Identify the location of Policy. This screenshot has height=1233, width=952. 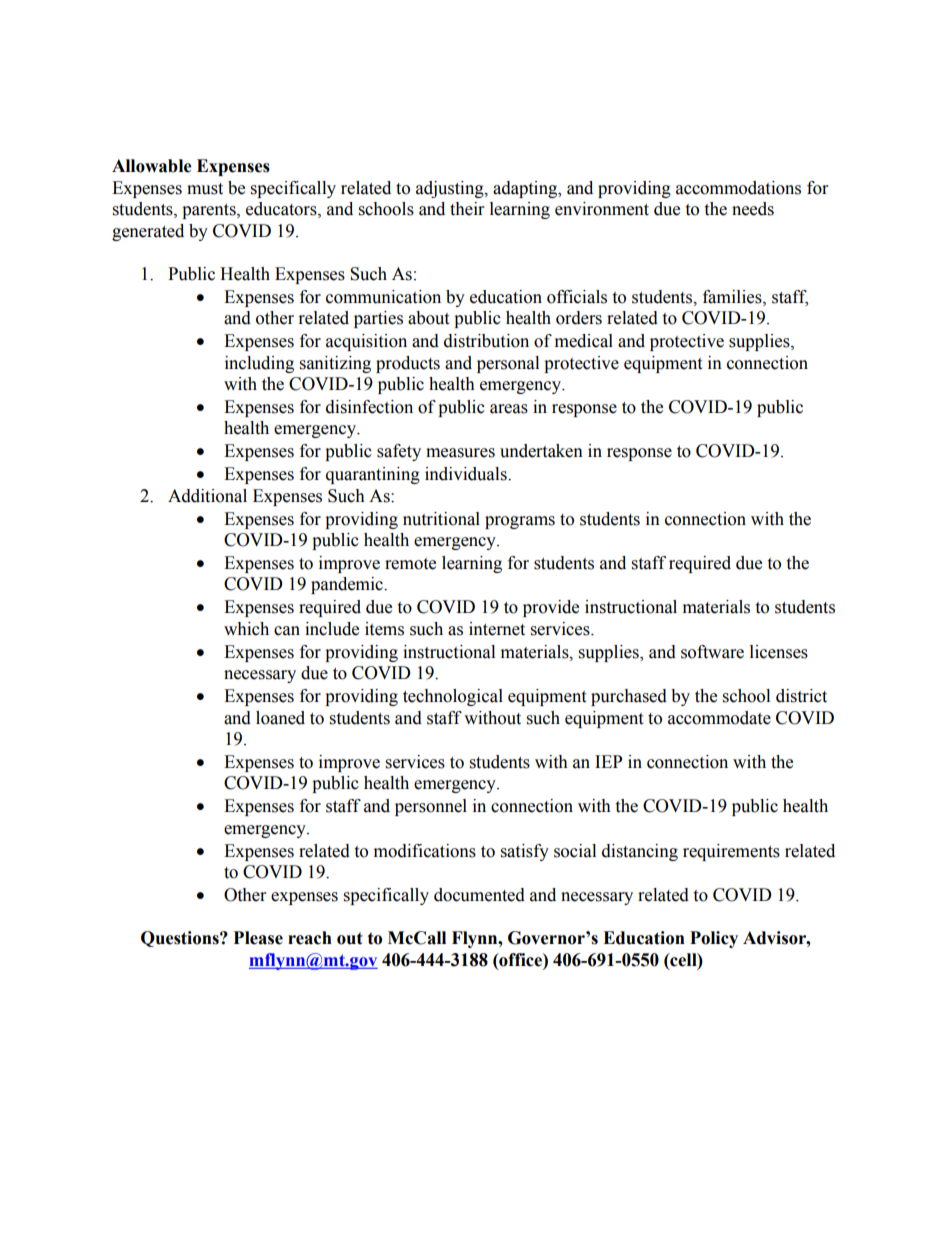
(714, 939).
